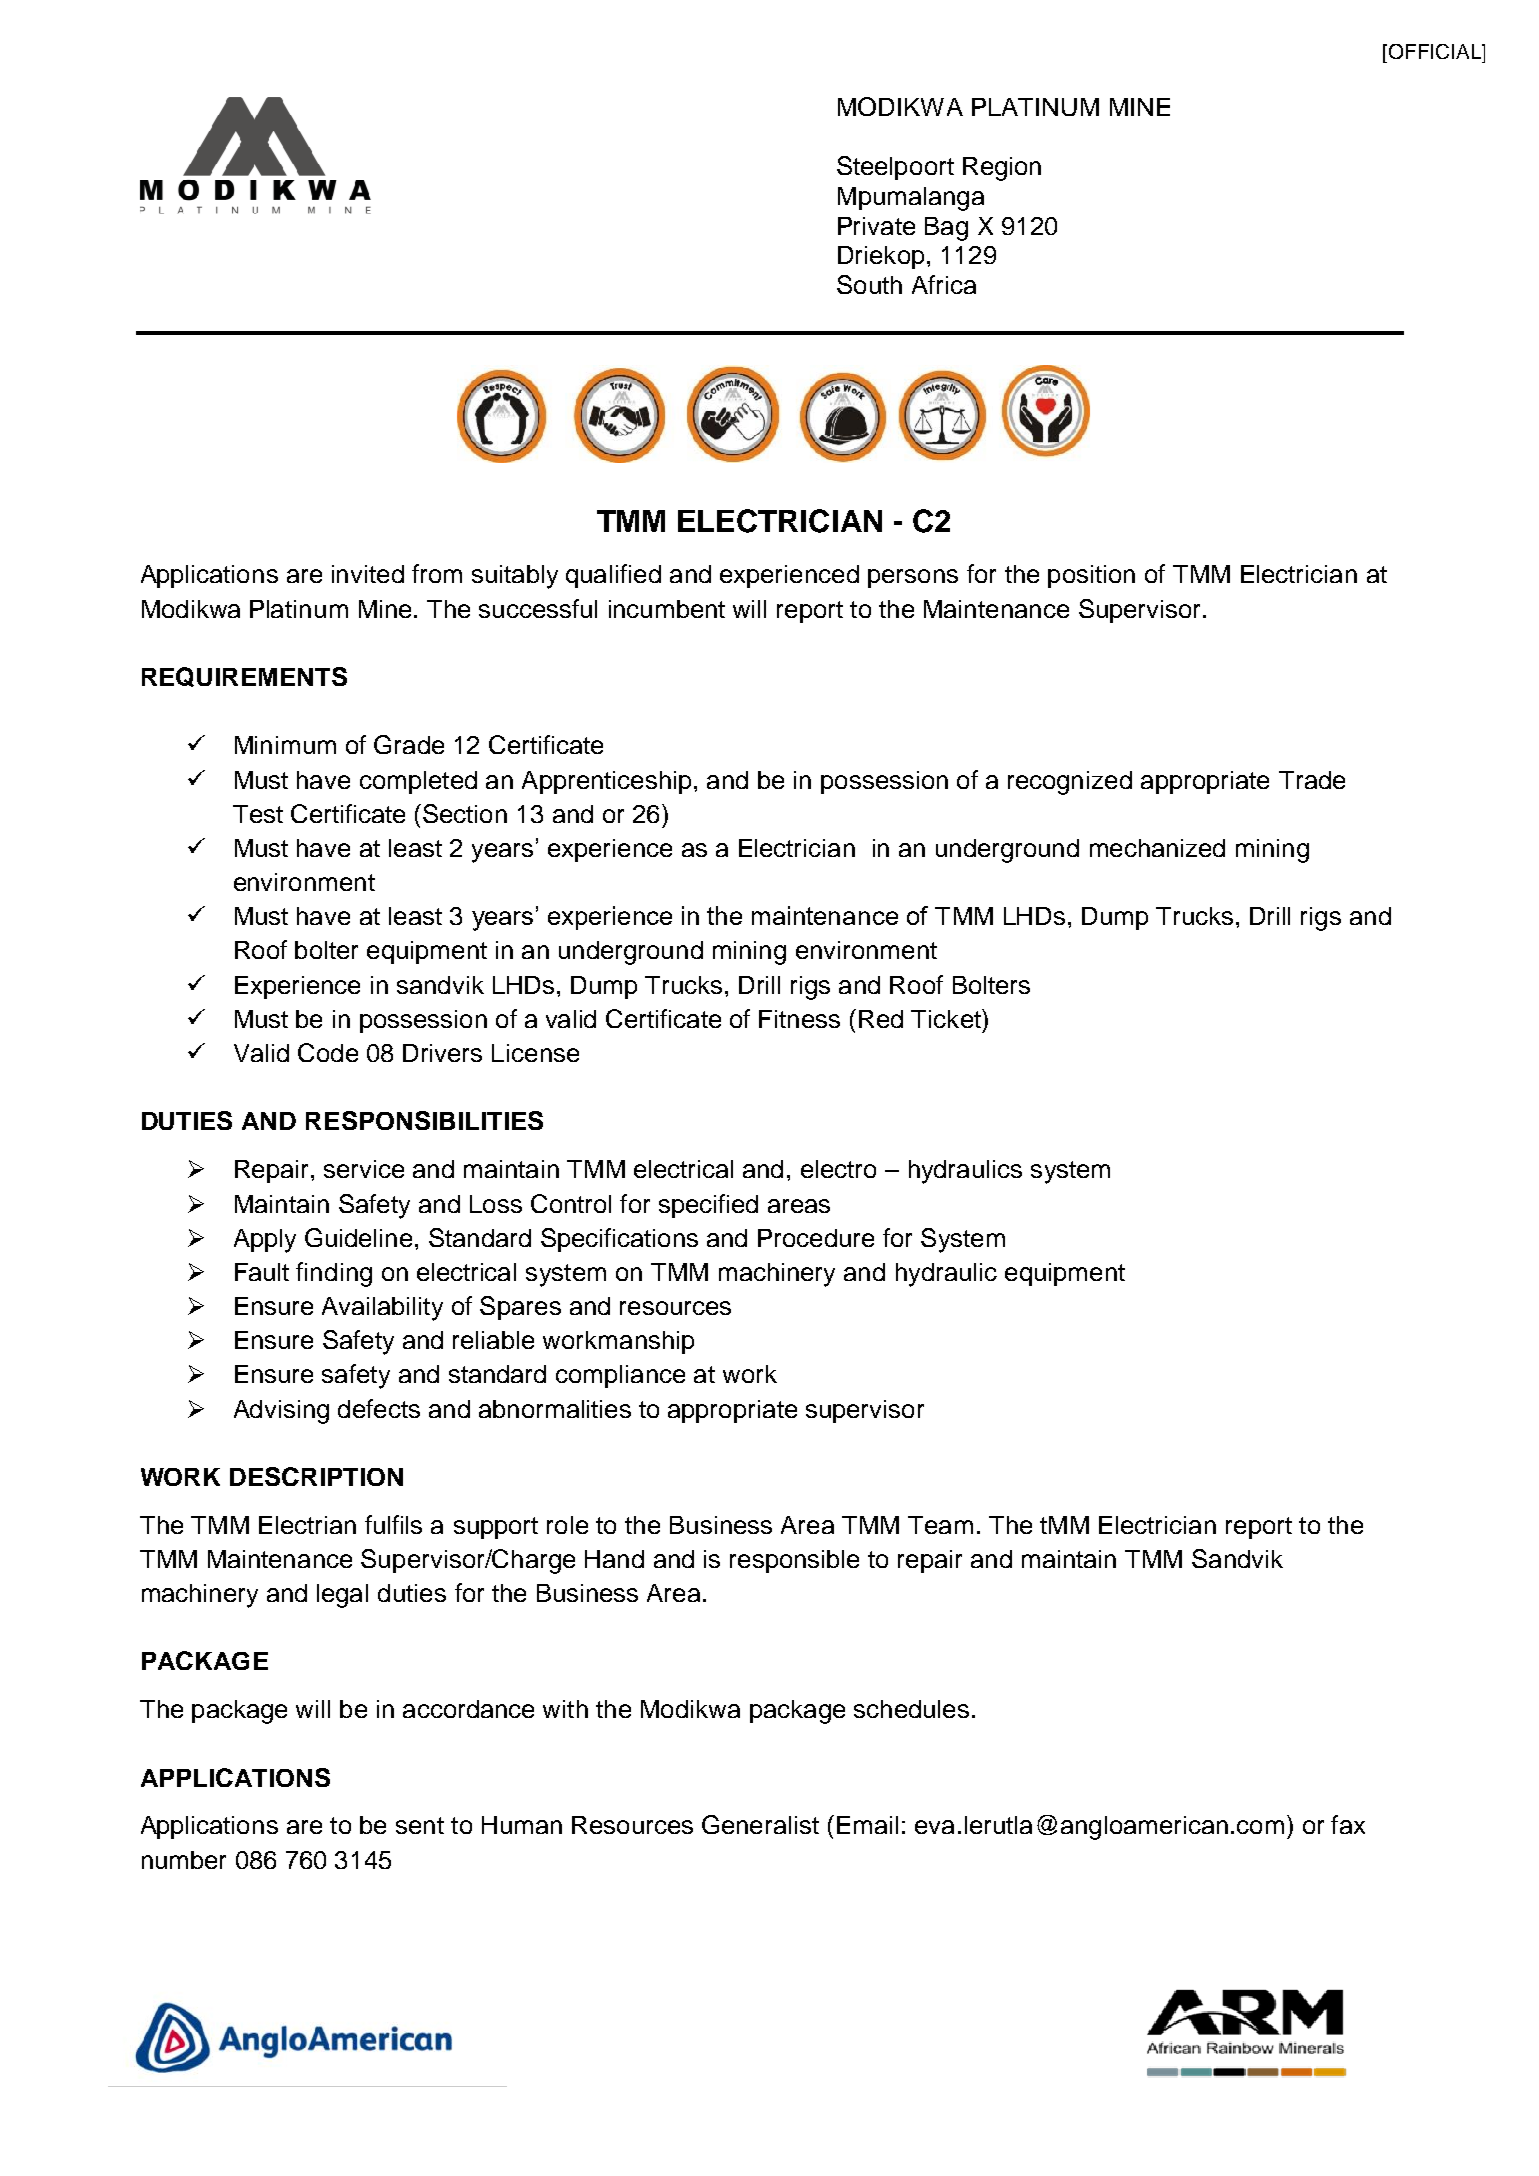  Describe the element at coordinates (1157, 848) in the screenshot. I see `mechanized` at that location.
